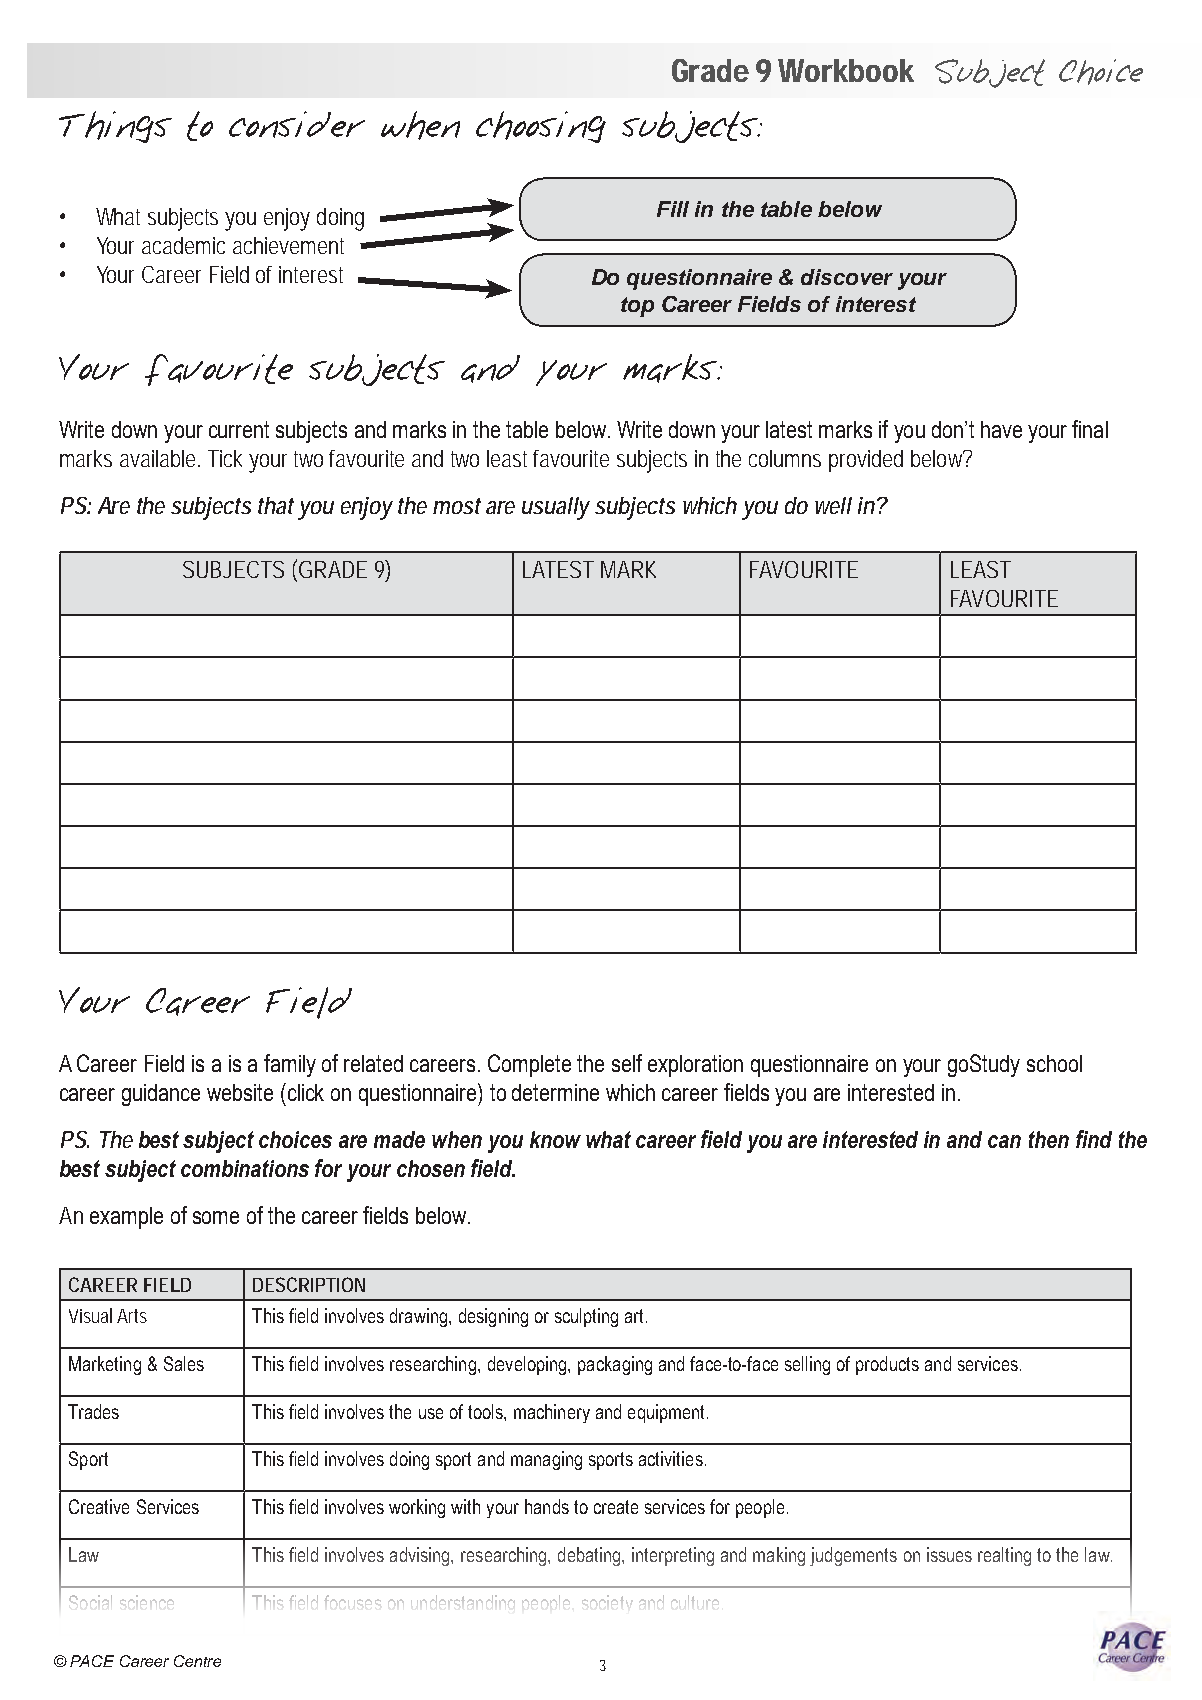 This page has width=1202, height=1700. I want to click on that, so click(276, 505).
